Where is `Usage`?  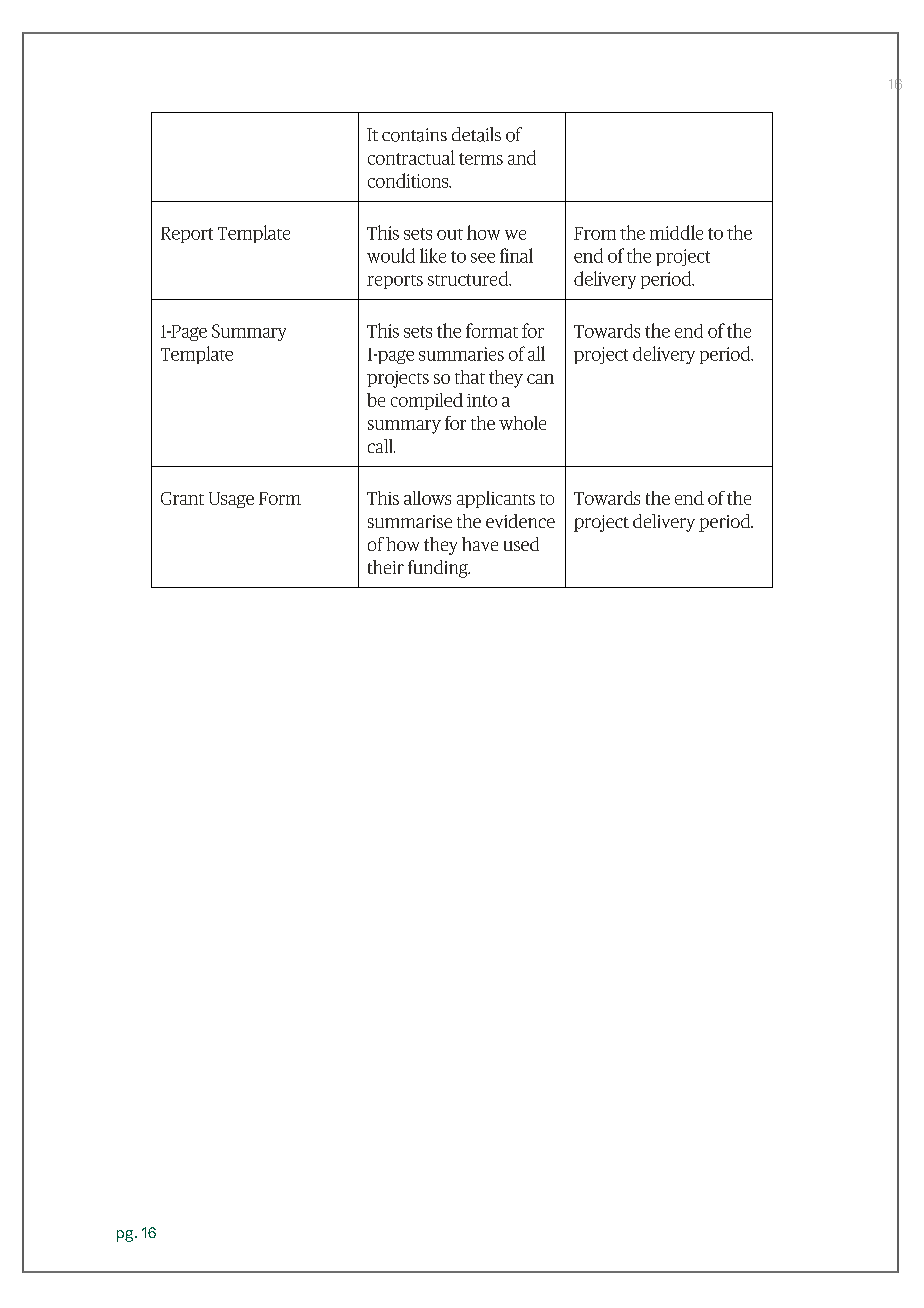
Usage is located at coordinates (231, 500).
